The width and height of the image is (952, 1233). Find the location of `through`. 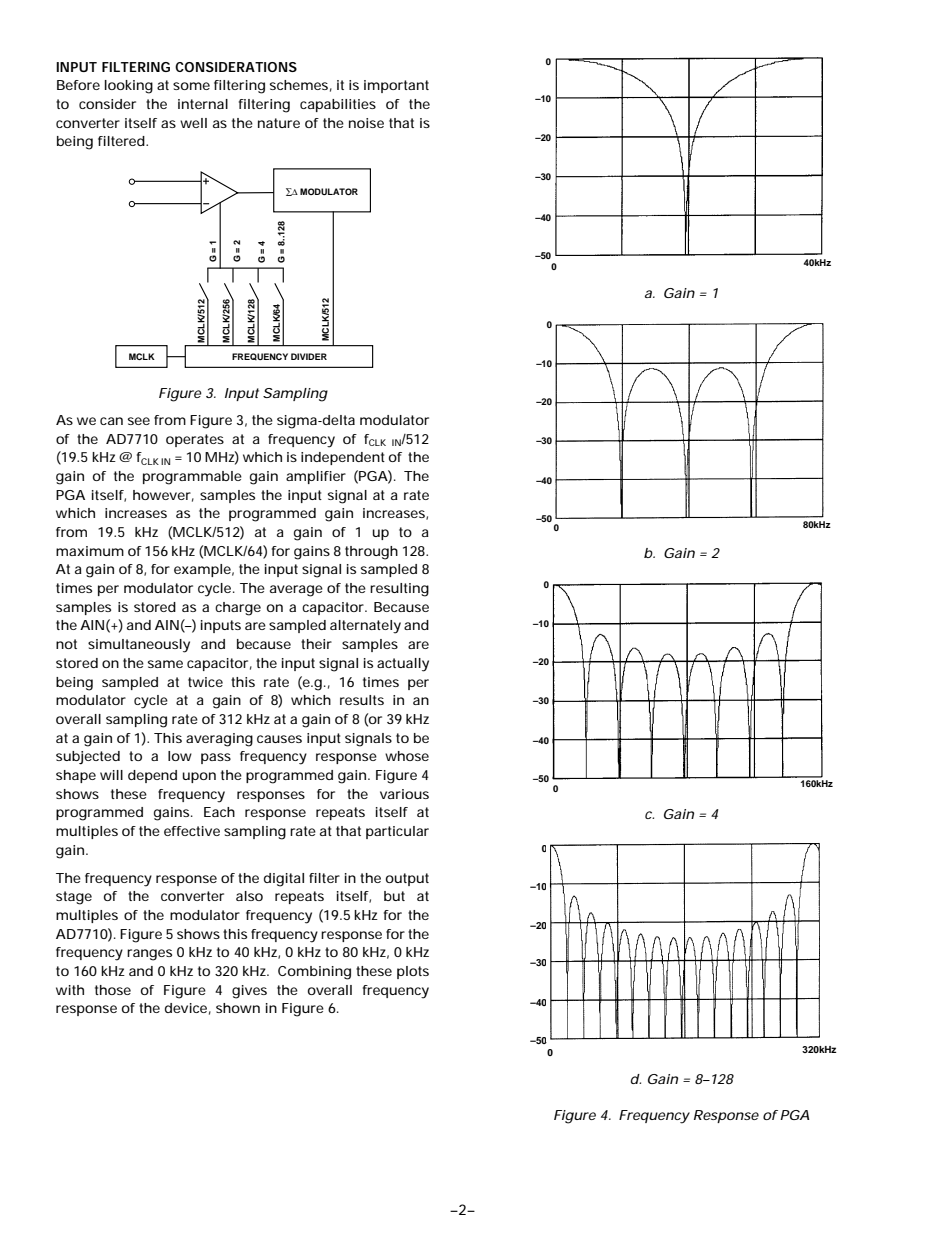

through is located at coordinates (371, 553).
